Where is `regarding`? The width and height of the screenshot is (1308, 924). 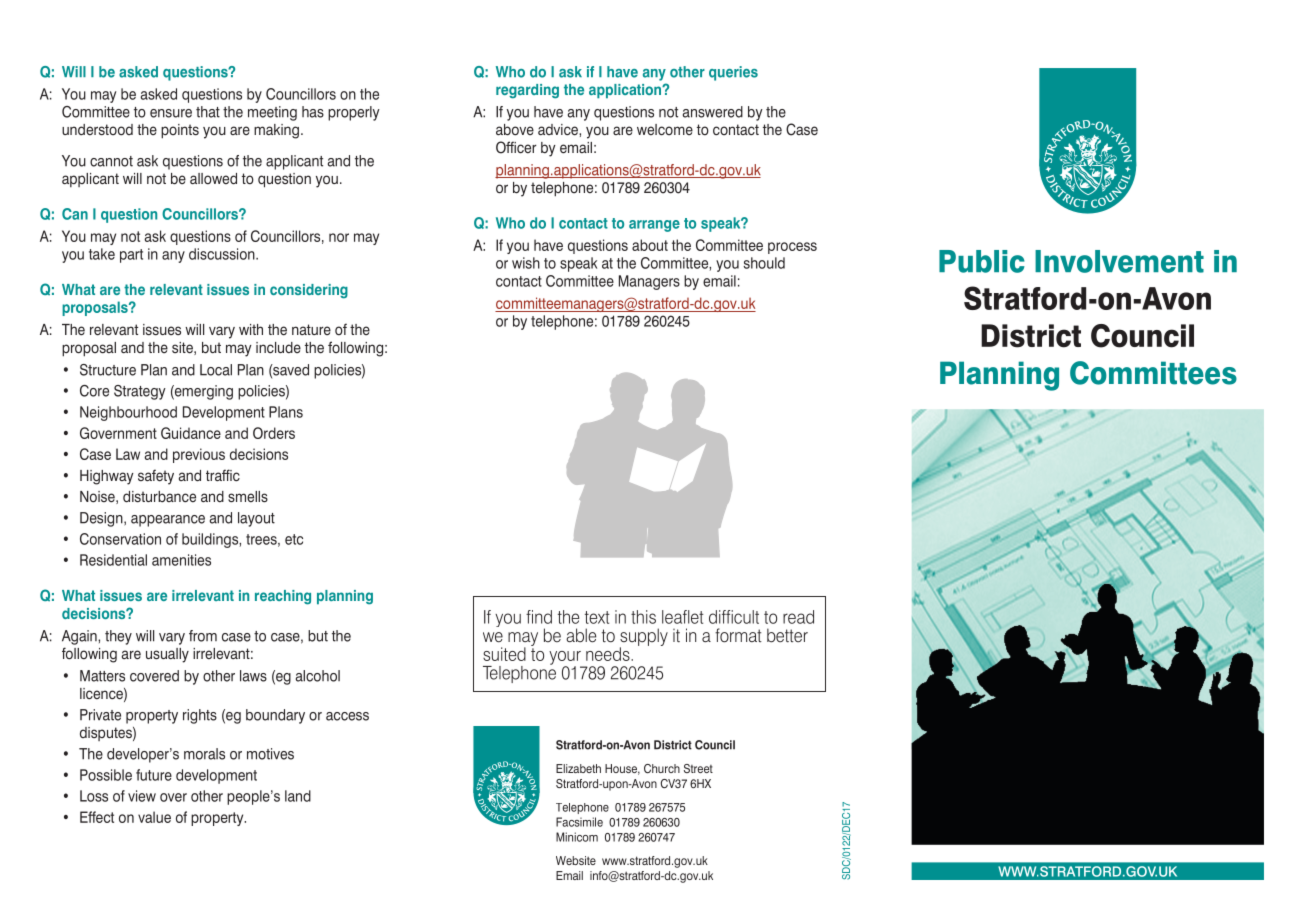
regarding is located at coordinates (527, 91).
